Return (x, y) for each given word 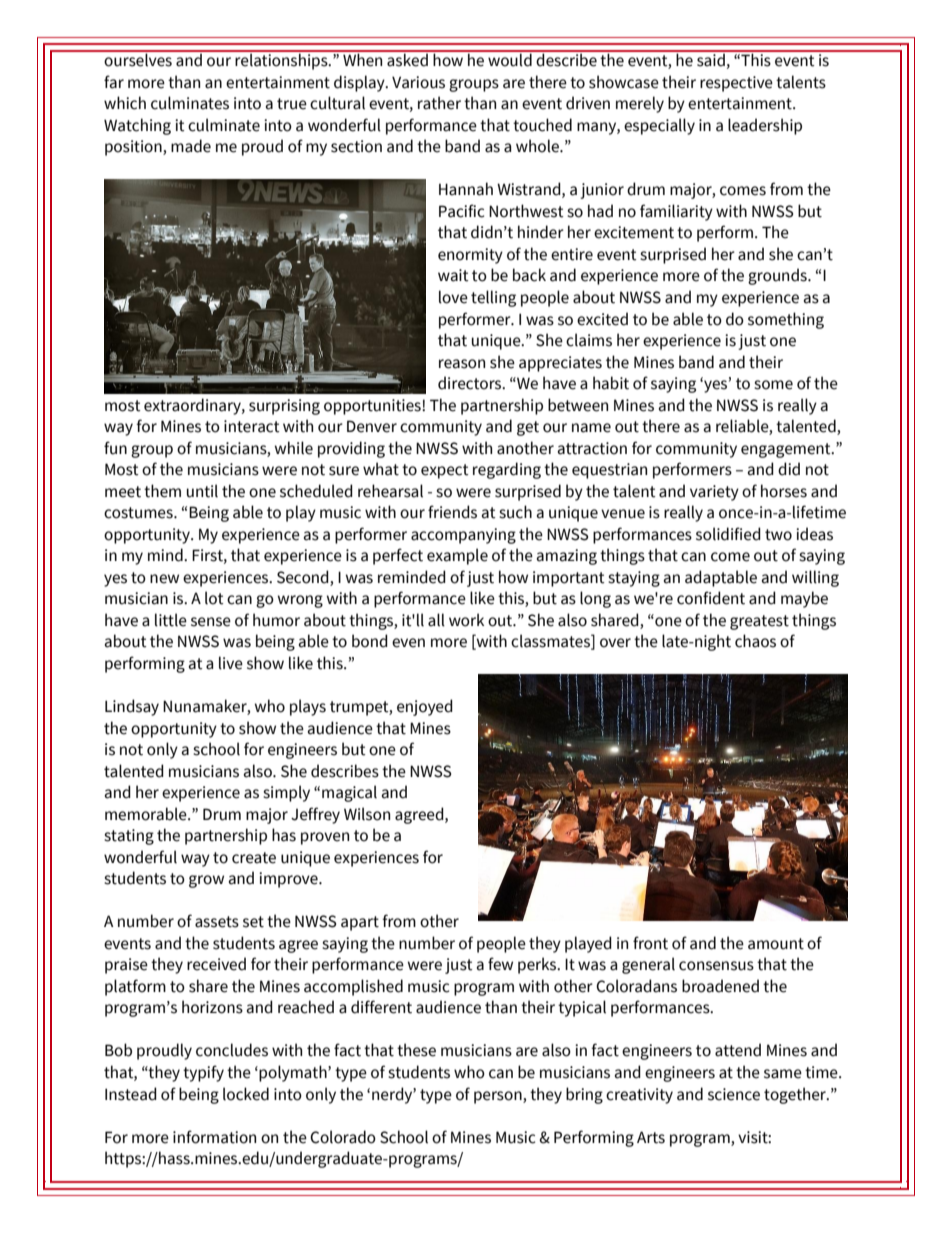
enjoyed (425, 707)
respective (736, 84)
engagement (787, 450)
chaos (755, 641)
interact (252, 426)
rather (439, 103)
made (191, 146)
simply (286, 793)
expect (445, 471)
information (214, 1137)
